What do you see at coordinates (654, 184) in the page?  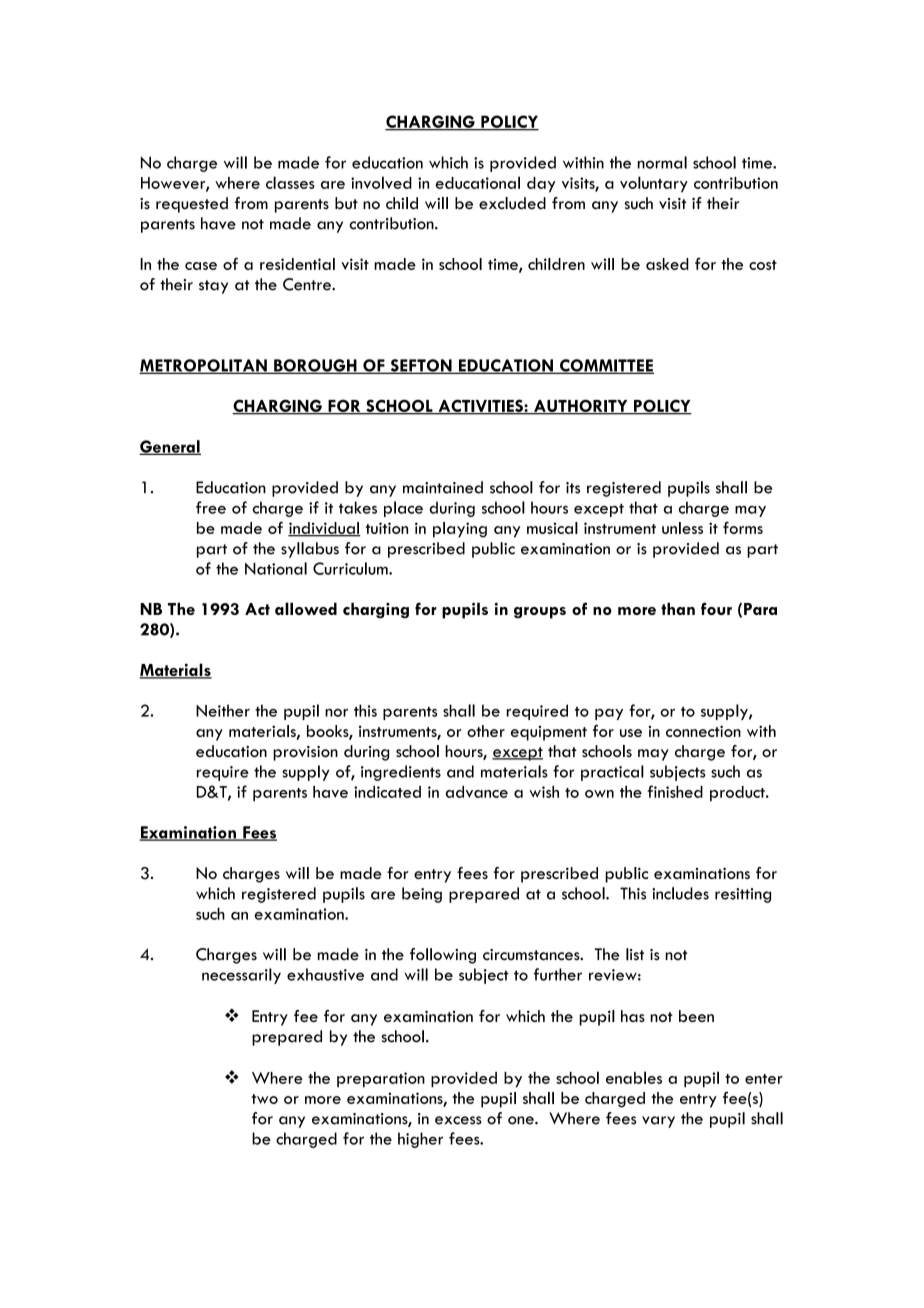 I see `voluntary` at bounding box center [654, 184].
